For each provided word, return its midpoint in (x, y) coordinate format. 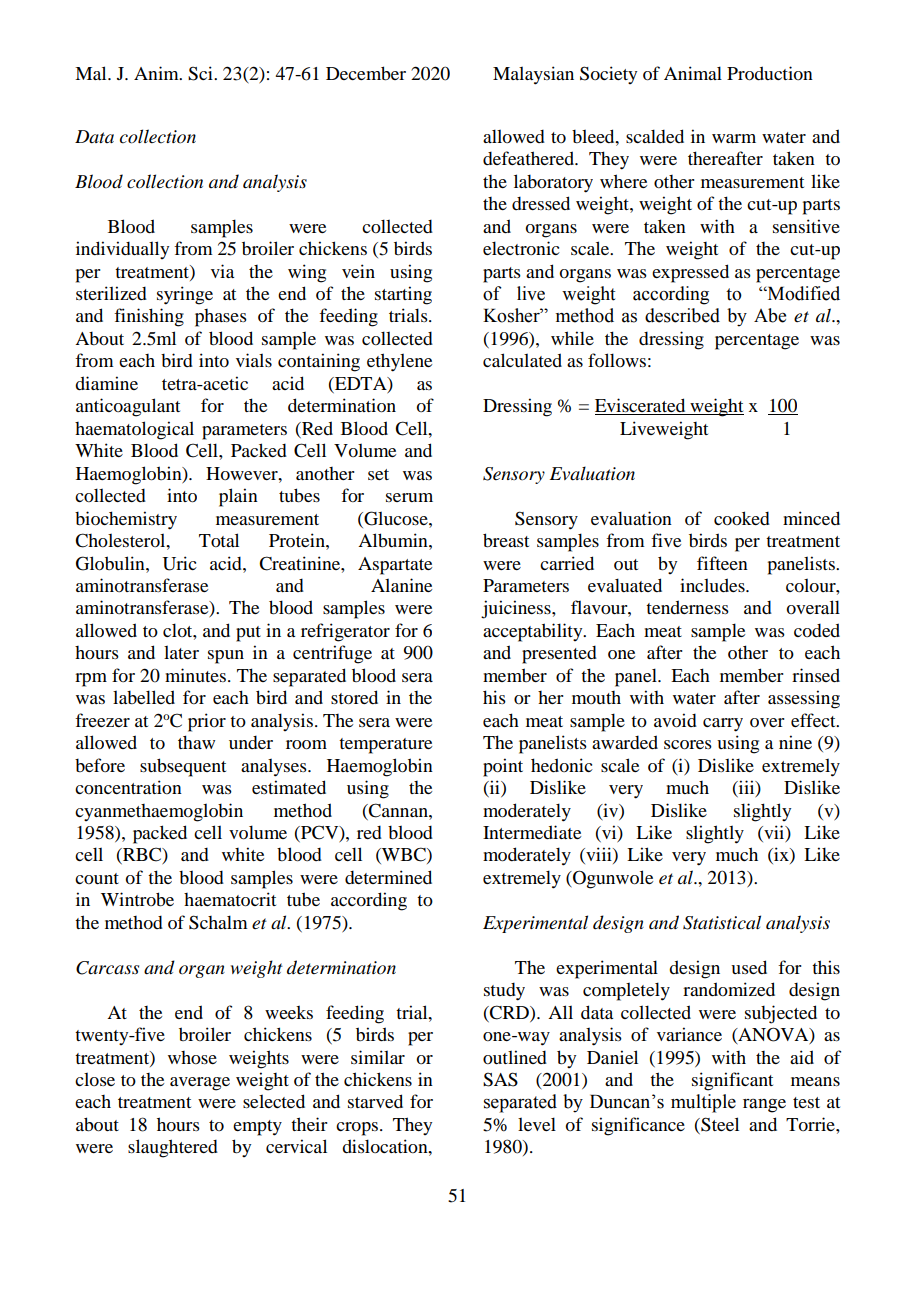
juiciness (517, 609)
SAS (500, 1079)
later (181, 652)
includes (713, 585)
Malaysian (533, 75)
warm (734, 138)
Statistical (722, 922)
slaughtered (173, 1148)
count (97, 878)
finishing (149, 317)
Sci (201, 73)
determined (388, 877)
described (682, 315)
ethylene (399, 362)
